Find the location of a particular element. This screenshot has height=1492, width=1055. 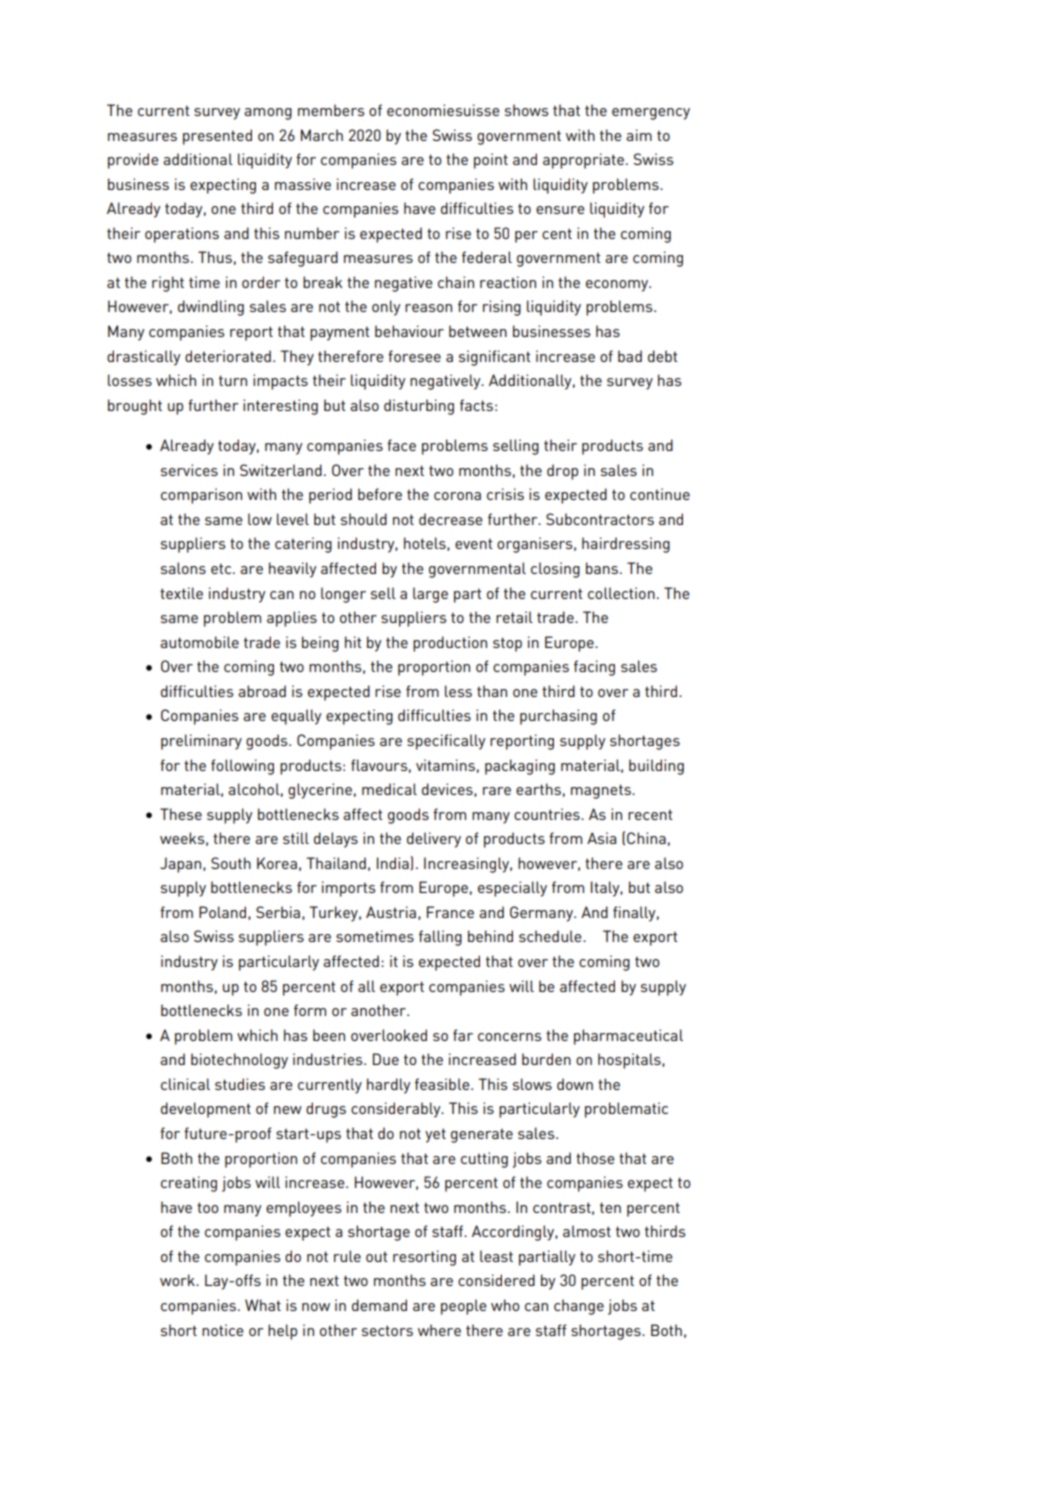

presented is located at coordinates (217, 137).
